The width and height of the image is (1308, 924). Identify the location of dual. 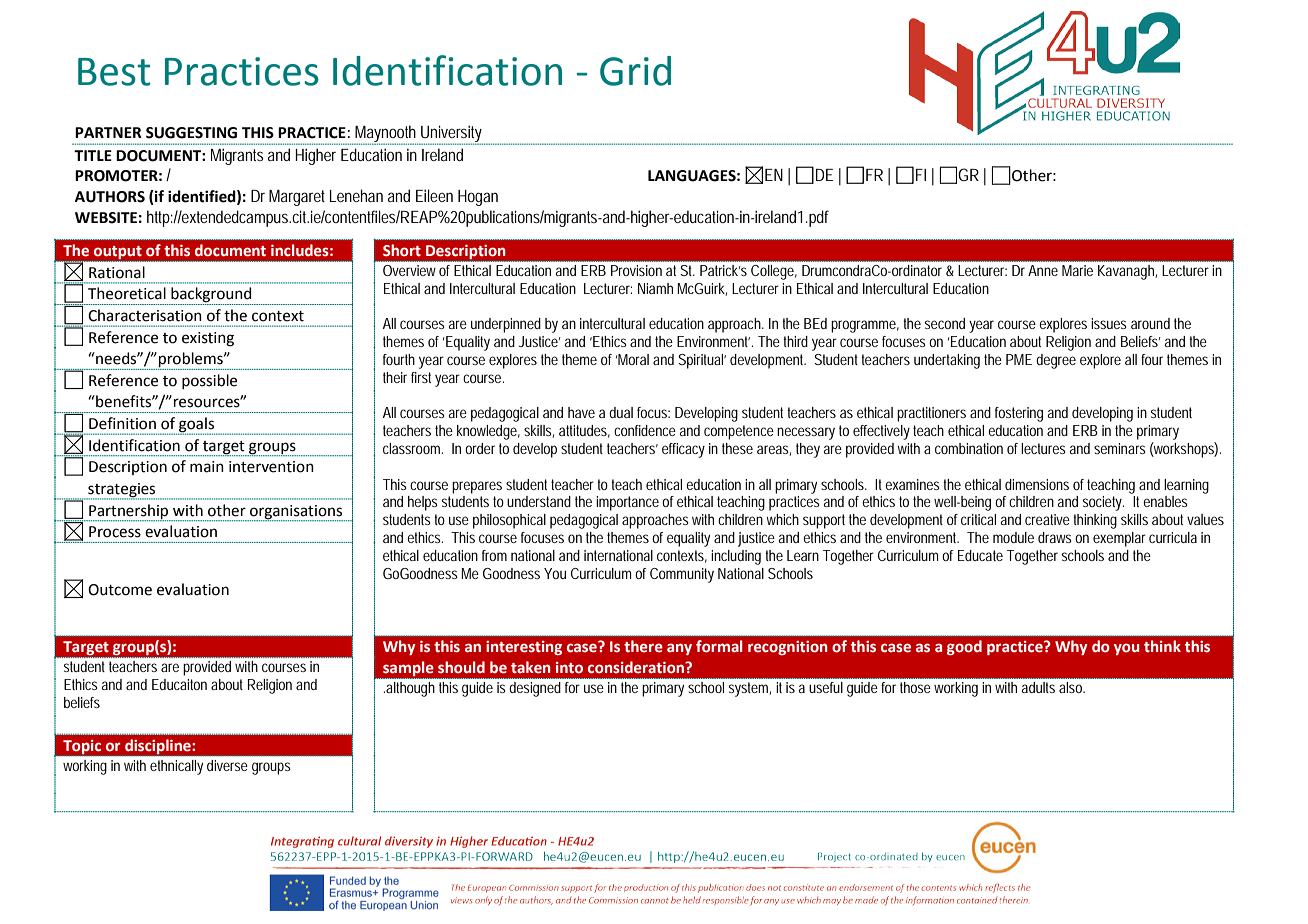
(621, 412).
